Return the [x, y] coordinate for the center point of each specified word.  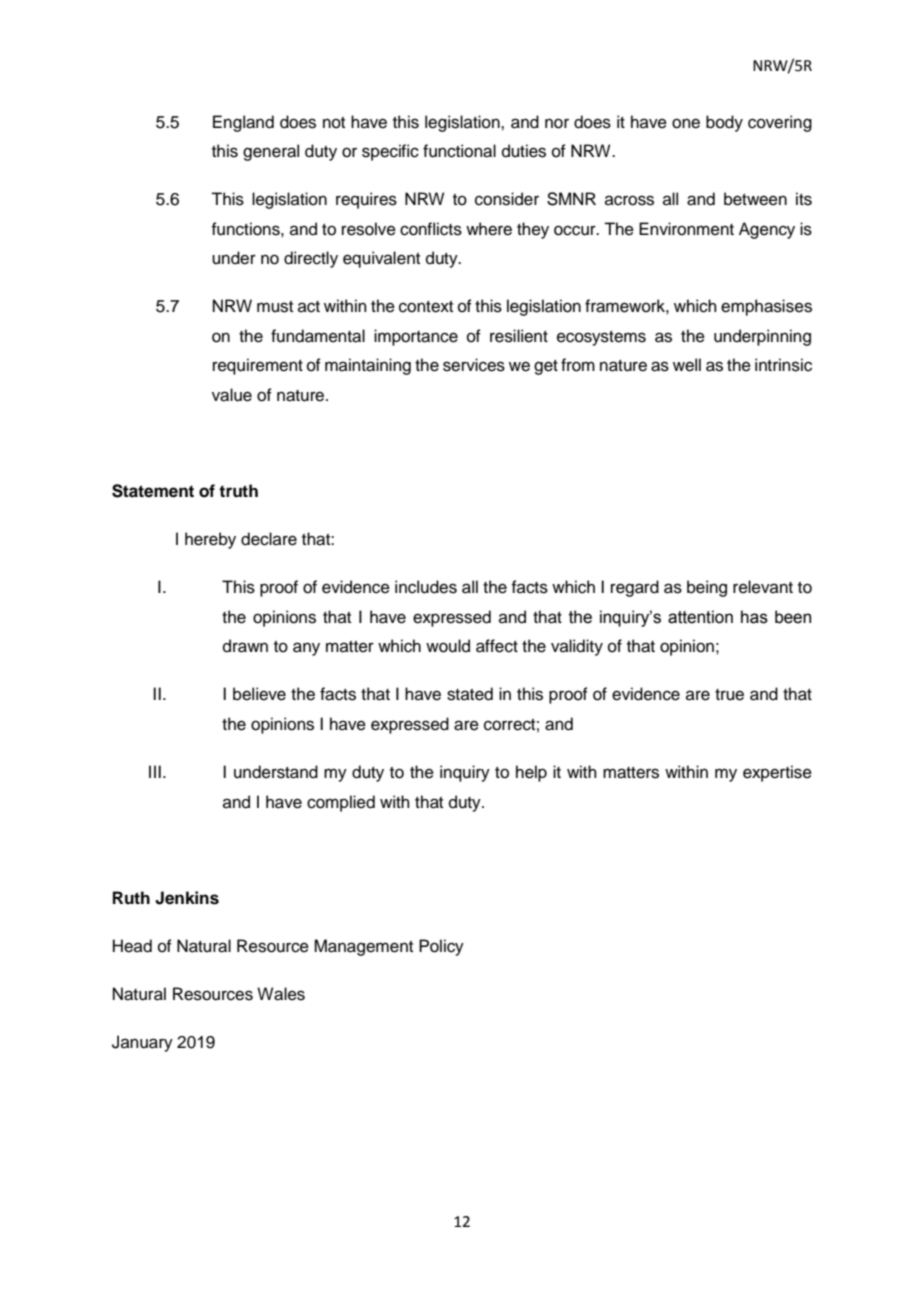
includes [426, 587]
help [531, 773]
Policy [441, 947]
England [243, 123]
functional [459, 151]
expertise [777, 773]
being [707, 588]
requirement [258, 366]
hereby [210, 540]
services [474, 365]
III [155, 771]
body [724, 123]
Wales [281, 994]
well [687, 365]
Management [363, 947]
